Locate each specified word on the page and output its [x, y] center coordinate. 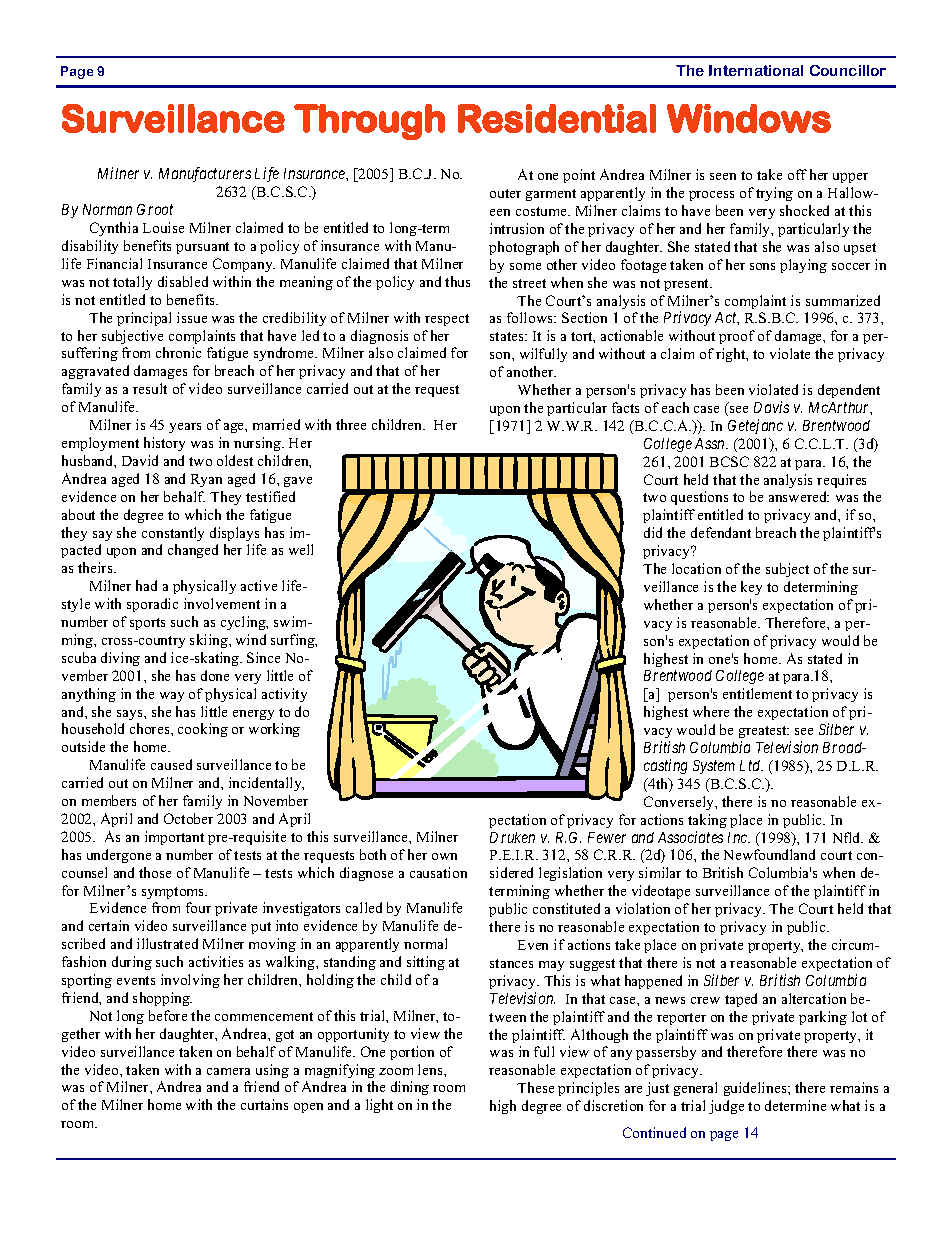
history [164, 444]
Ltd [751, 765]
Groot [155, 209]
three [351, 424]
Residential [557, 118]
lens [431, 1069]
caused [171, 764]
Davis [771, 407]
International [756, 70]
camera [228, 1071]
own [444, 856]
